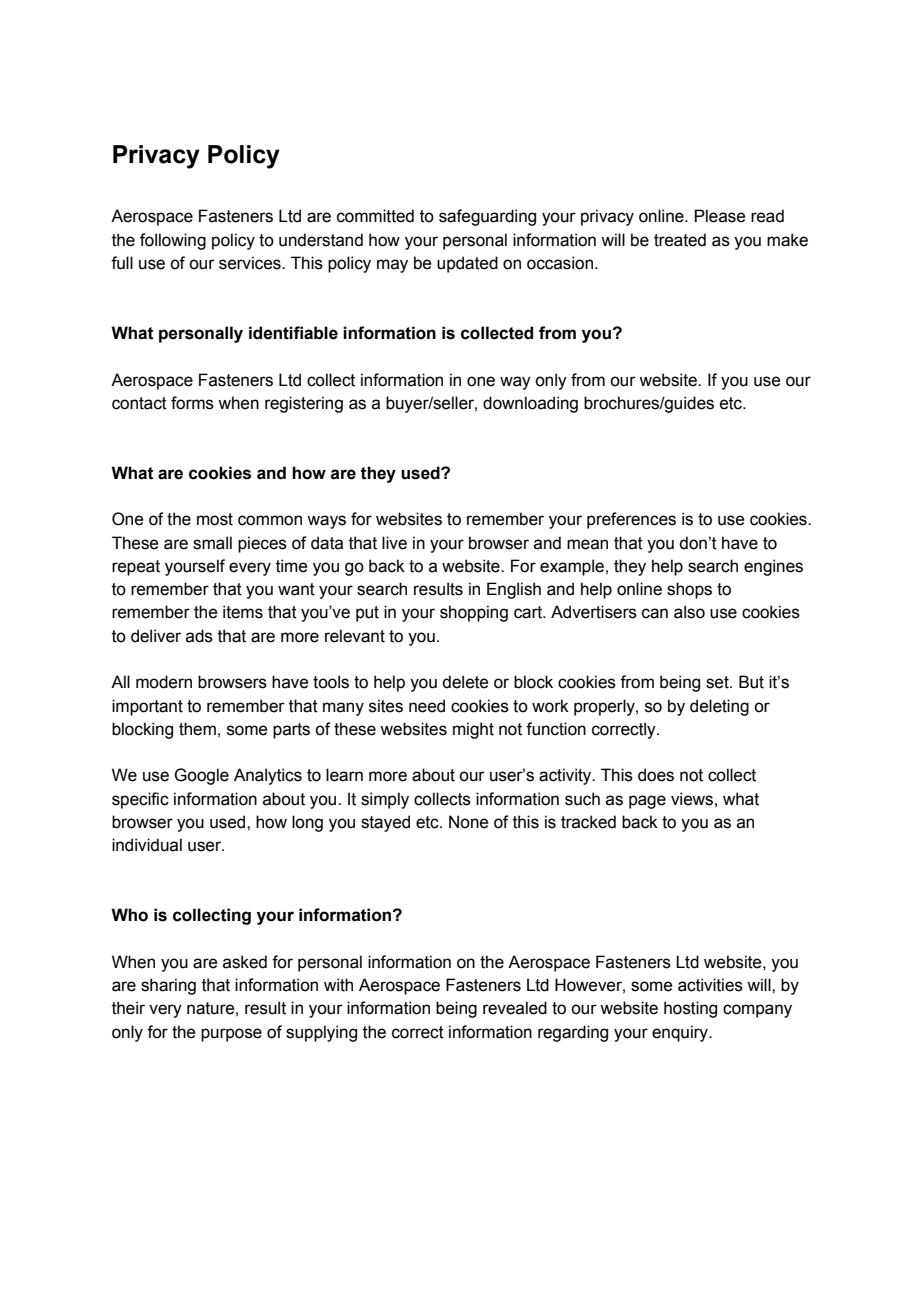 Image resolution: width=924 pixels, height=1308 pixels. I want to click on revealed, so click(515, 1008).
